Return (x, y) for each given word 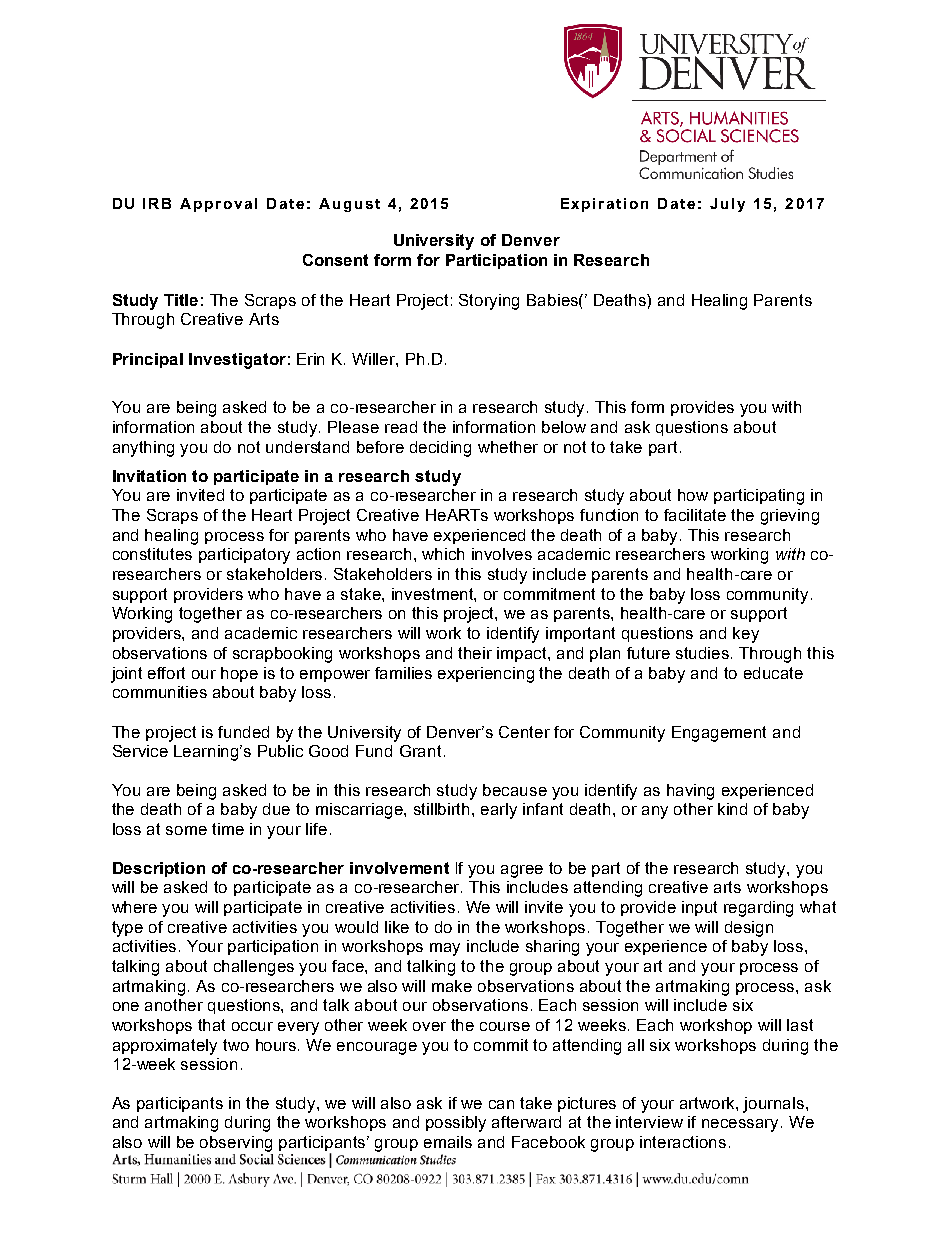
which (443, 554)
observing (236, 1144)
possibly (456, 1124)
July (727, 205)
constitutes (152, 554)
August (349, 205)
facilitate (695, 515)
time (228, 829)
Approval (218, 205)
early (499, 811)
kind (732, 809)
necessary (742, 1125)
